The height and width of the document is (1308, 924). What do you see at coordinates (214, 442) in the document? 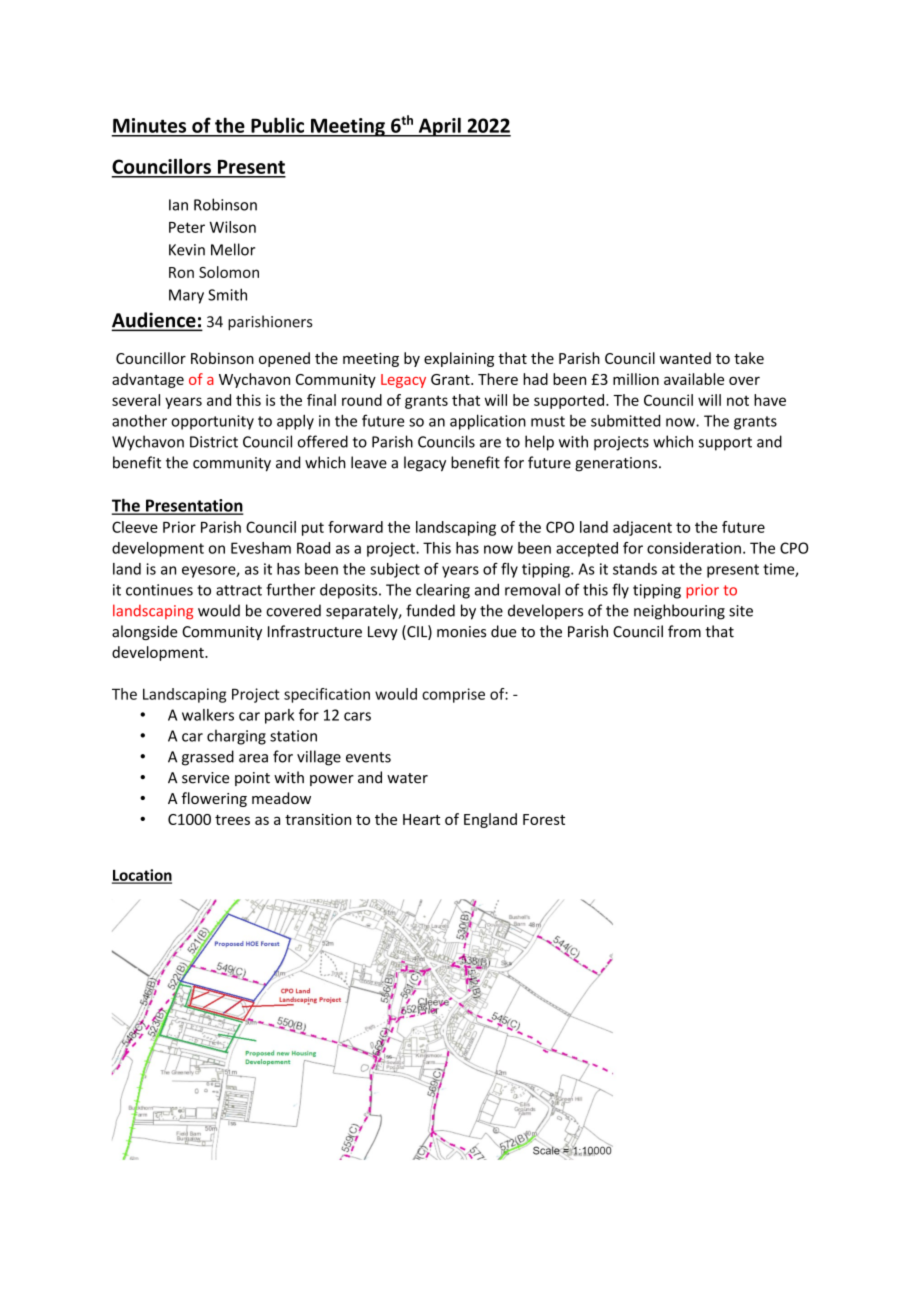
I see `District` at bounding box center [214, 442].
